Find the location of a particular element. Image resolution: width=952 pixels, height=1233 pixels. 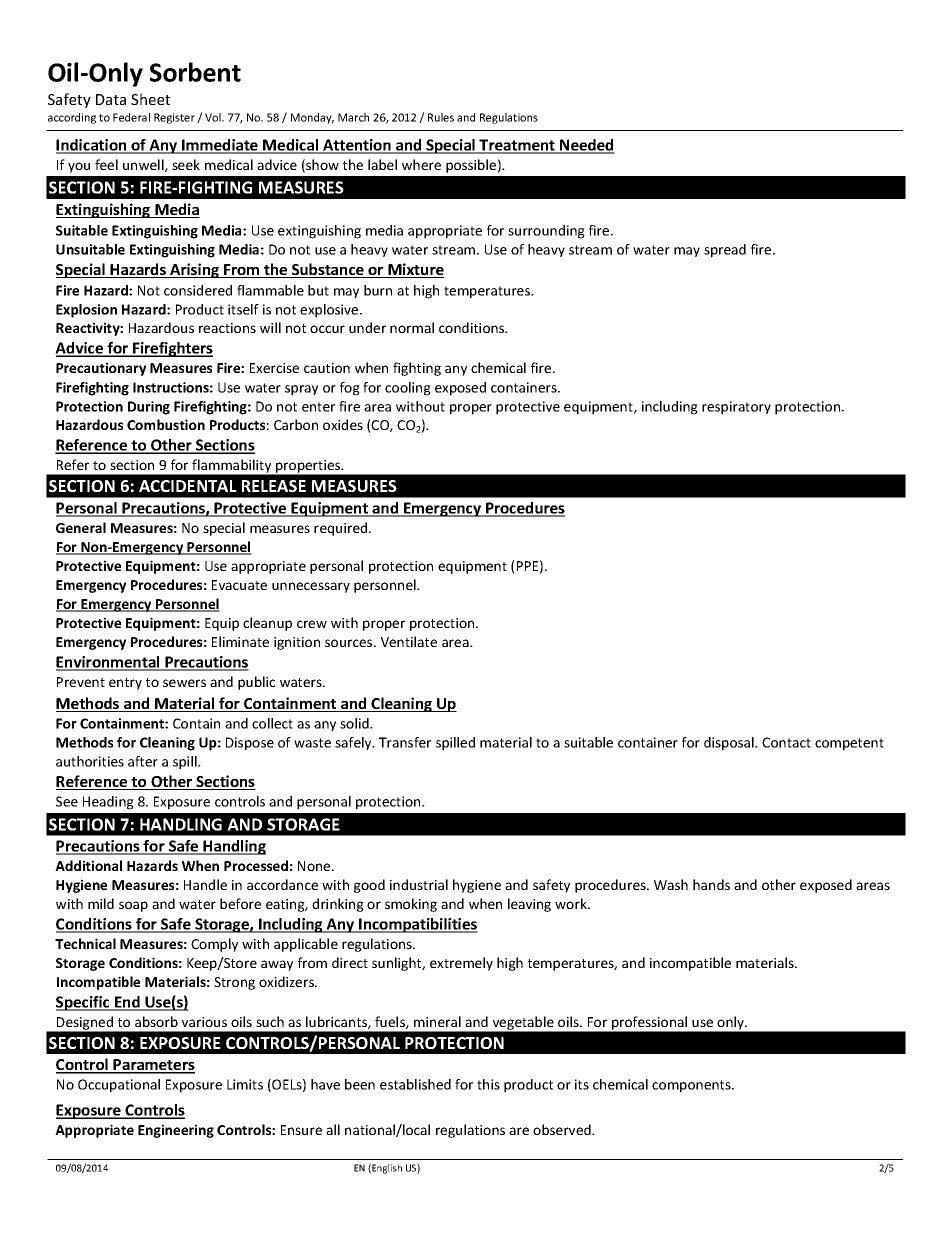

Rules is located at coordinates (441, 117).
